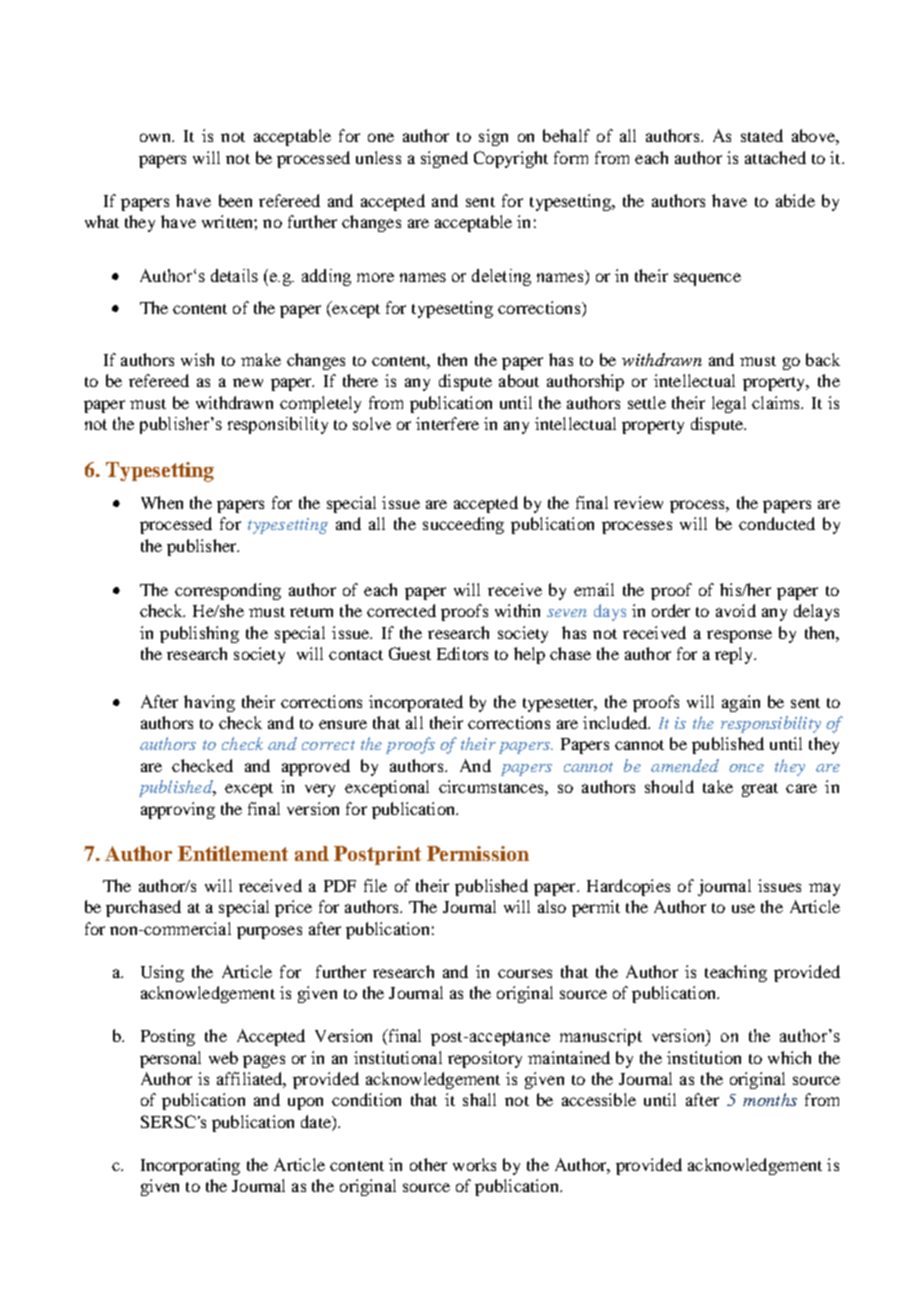 The image size is (924, 1308). I want to click on Entitlement, so click(233, 853).
